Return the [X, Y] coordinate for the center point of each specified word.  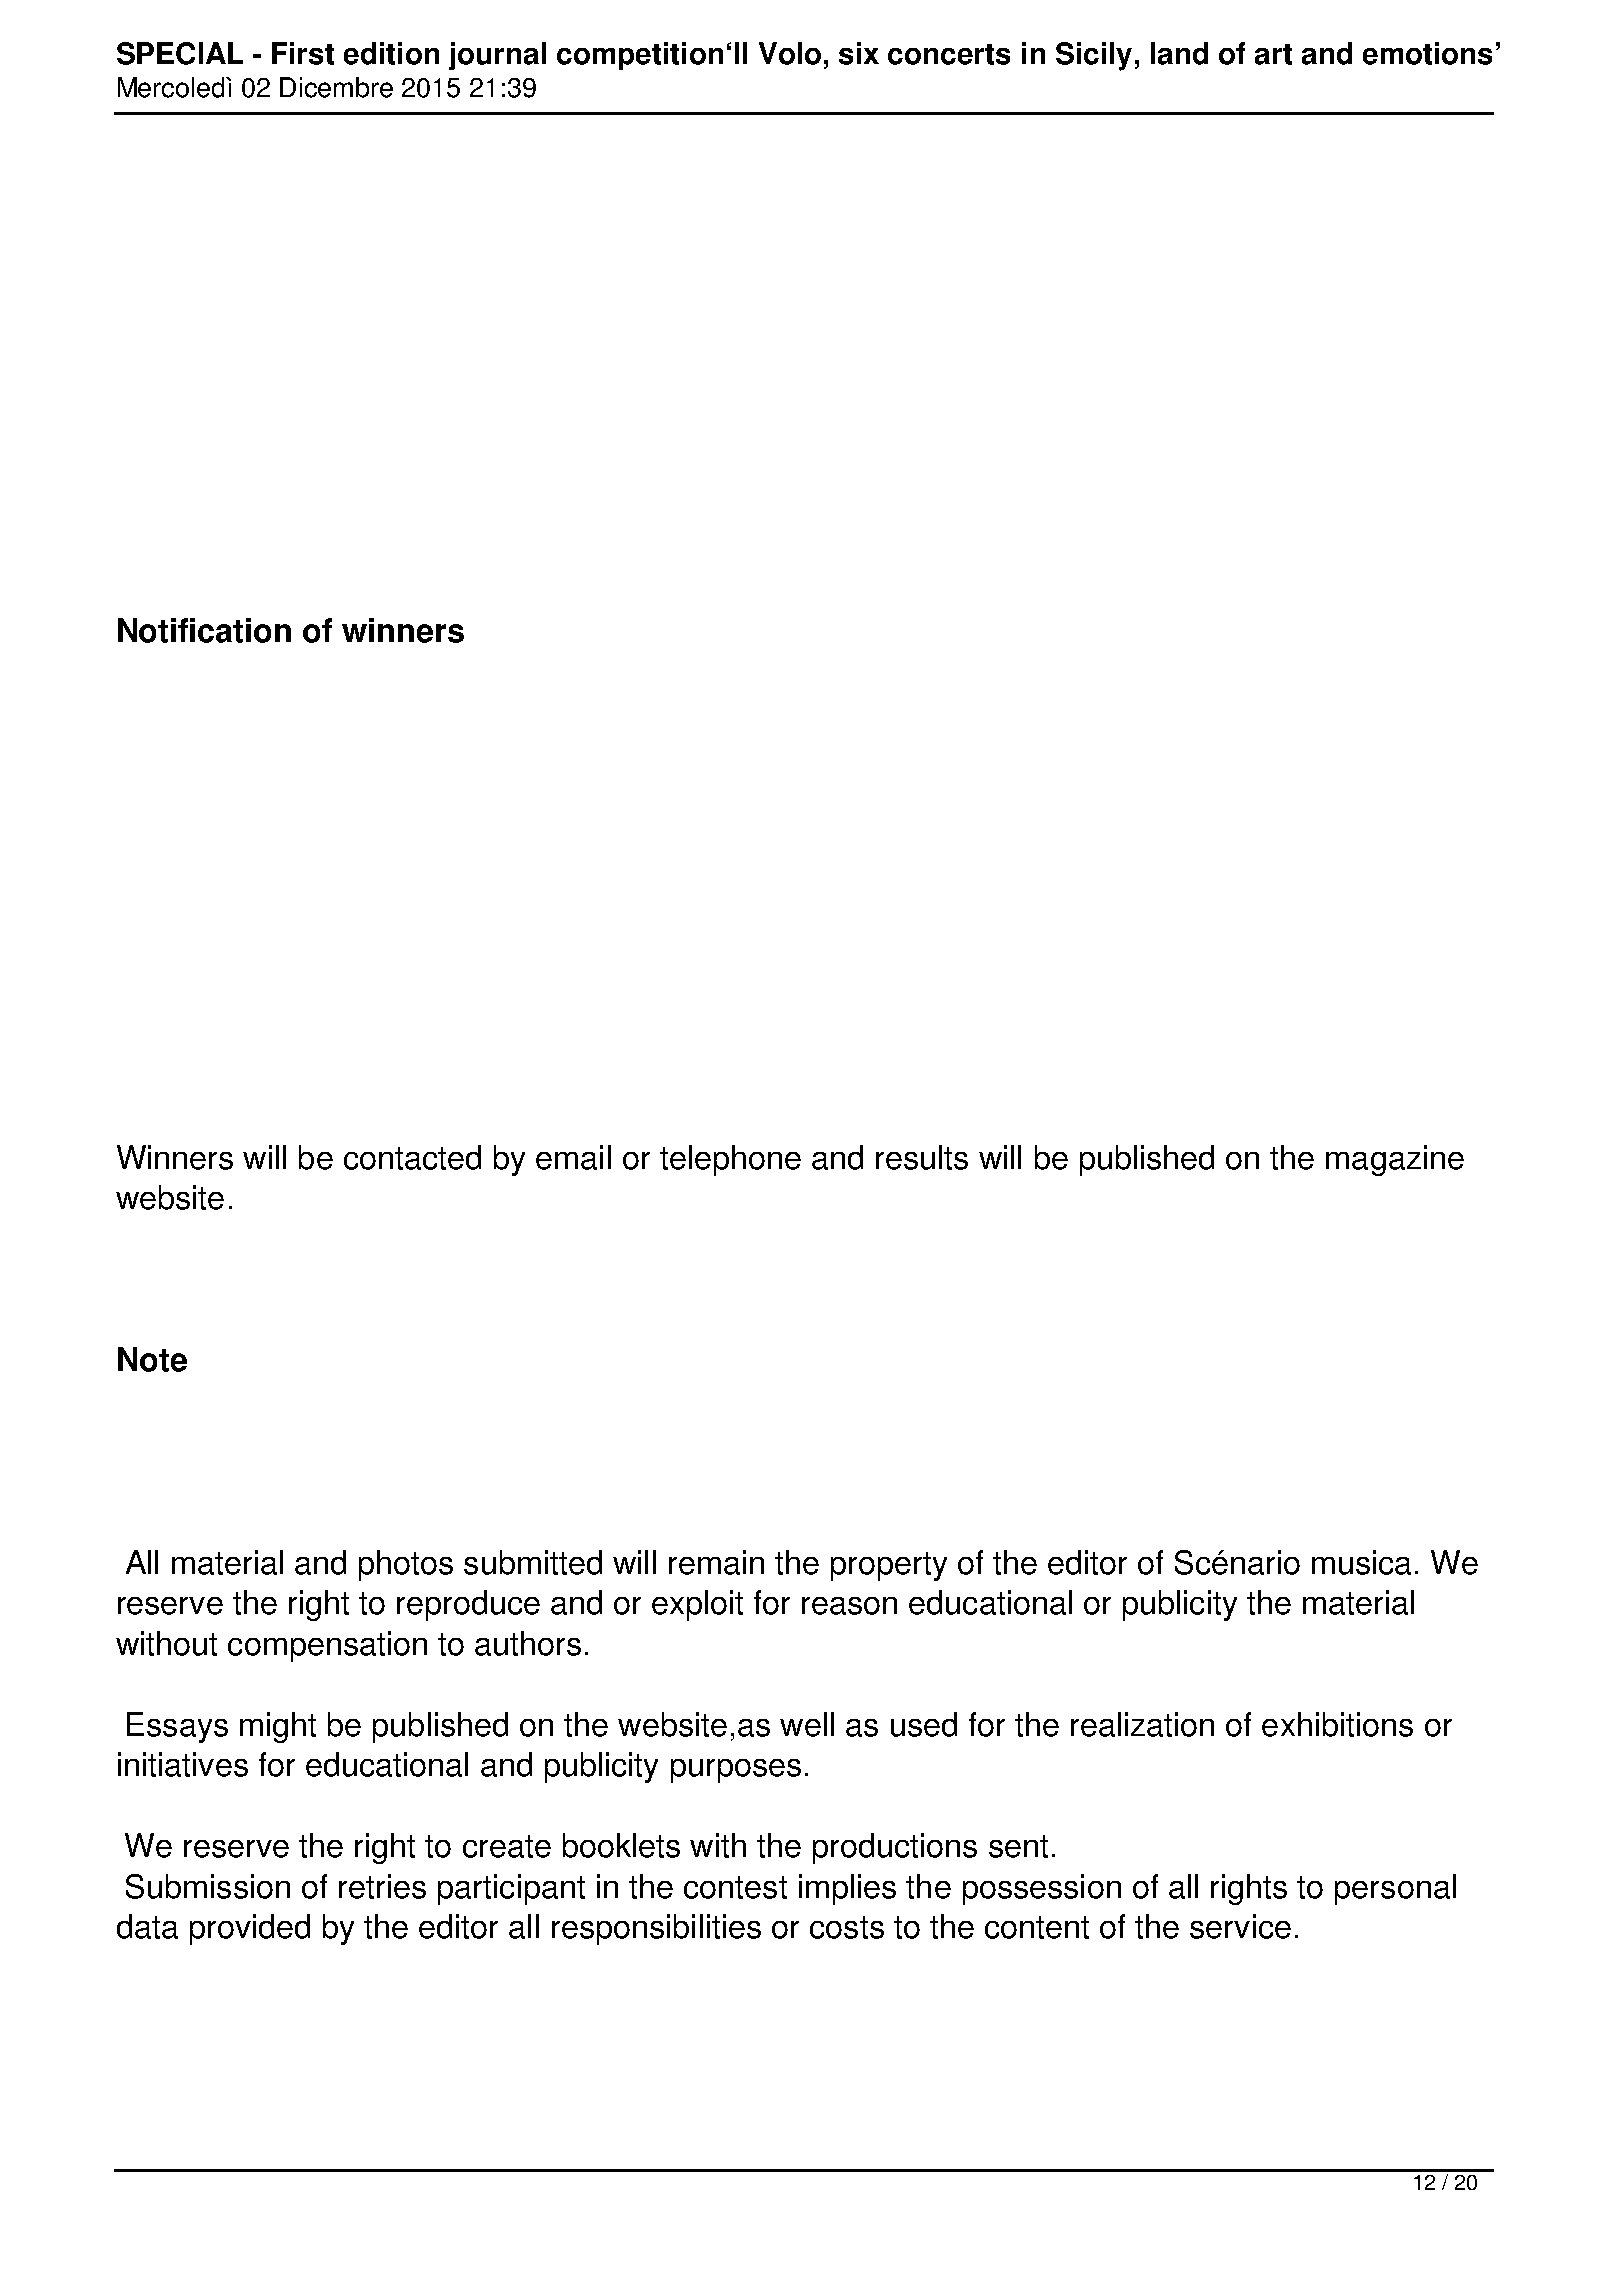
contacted [412, 1157]
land [1179, 53]
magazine [1395, 1160]
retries [382, 1886]
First [303, 53]
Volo [790, 53]
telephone [730, 1160]
